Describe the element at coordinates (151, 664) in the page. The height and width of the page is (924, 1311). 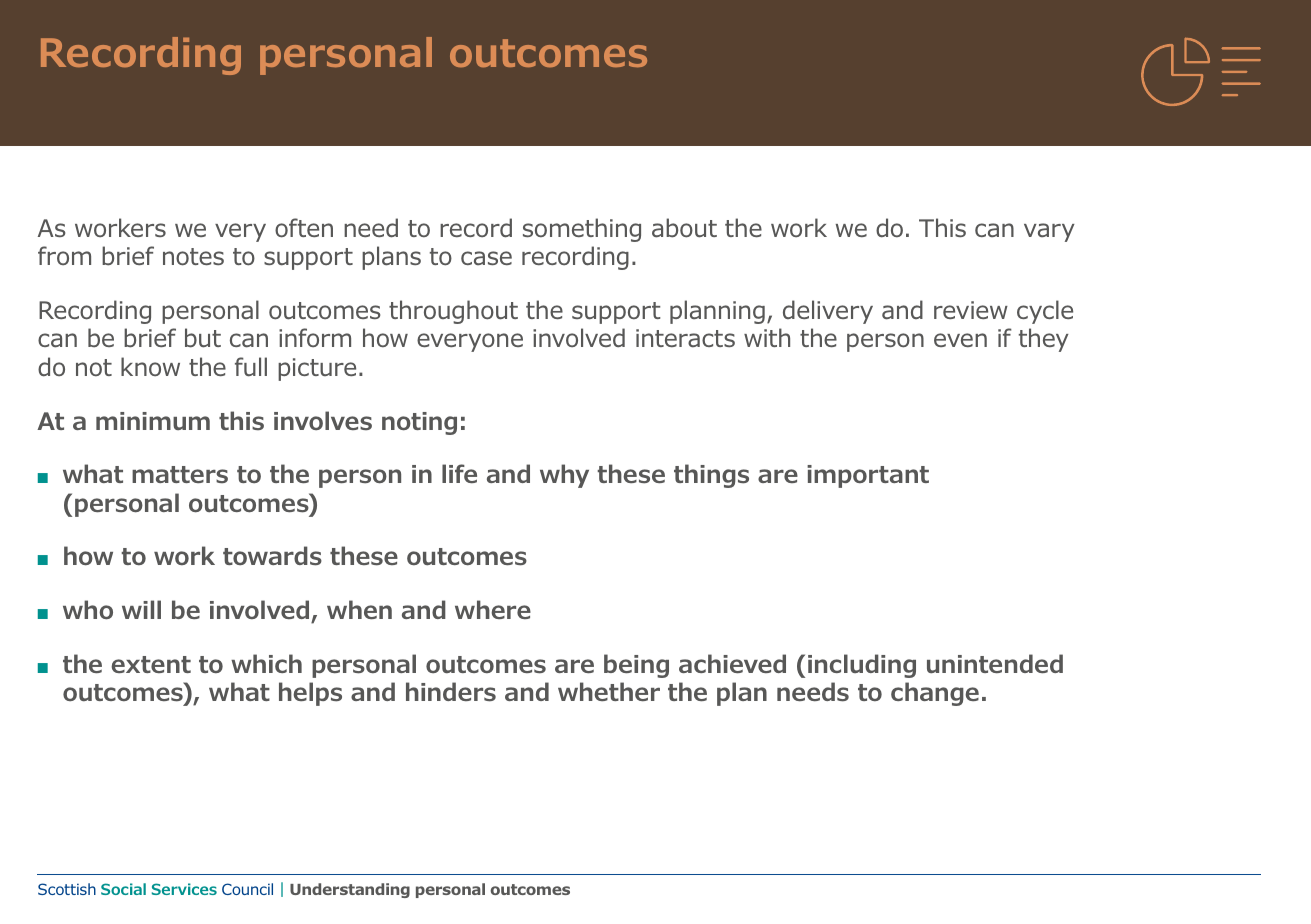
I see `extent` at that location.
